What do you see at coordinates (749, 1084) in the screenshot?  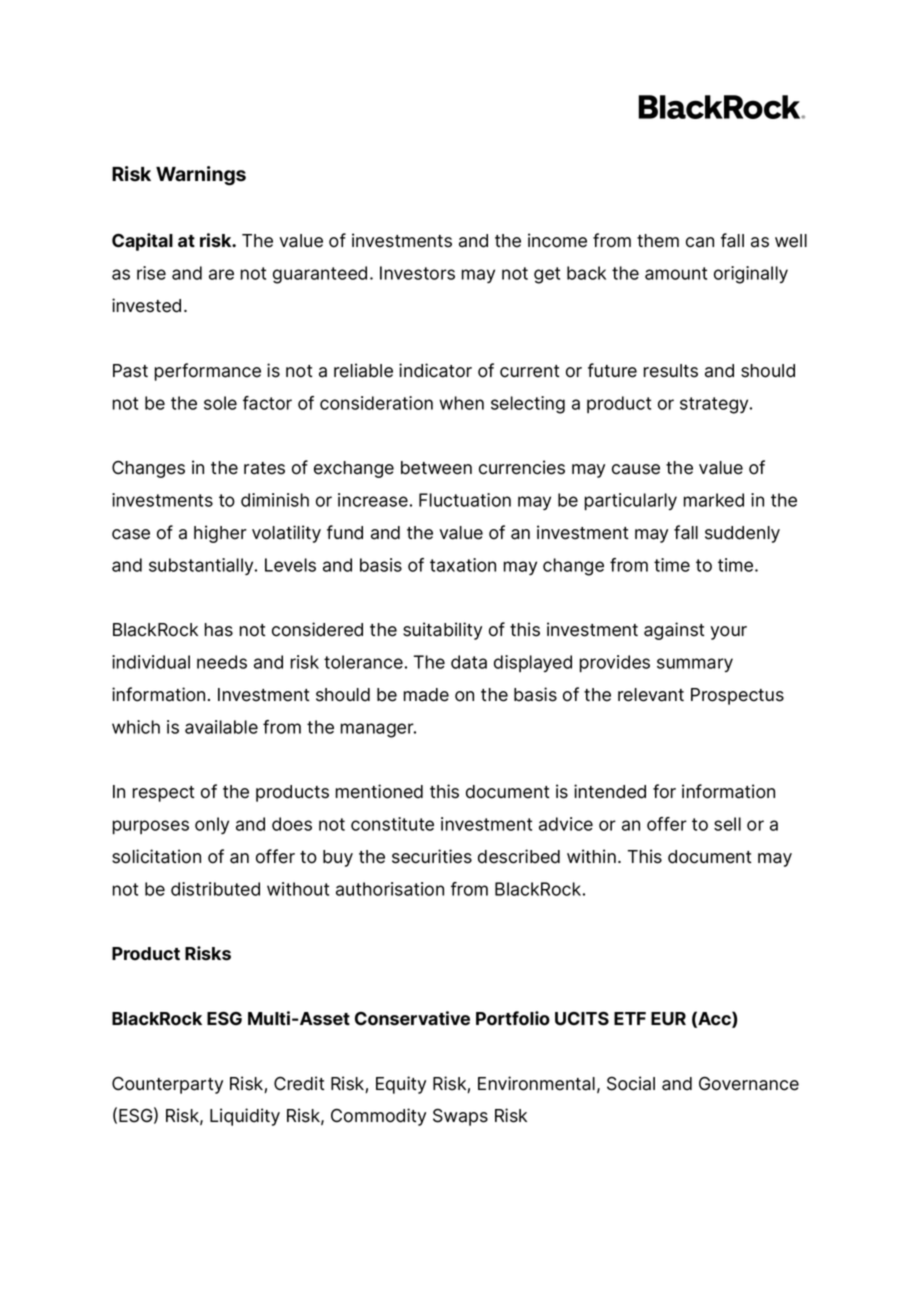 I see `Governance` at bounding box center [749, 1084].
